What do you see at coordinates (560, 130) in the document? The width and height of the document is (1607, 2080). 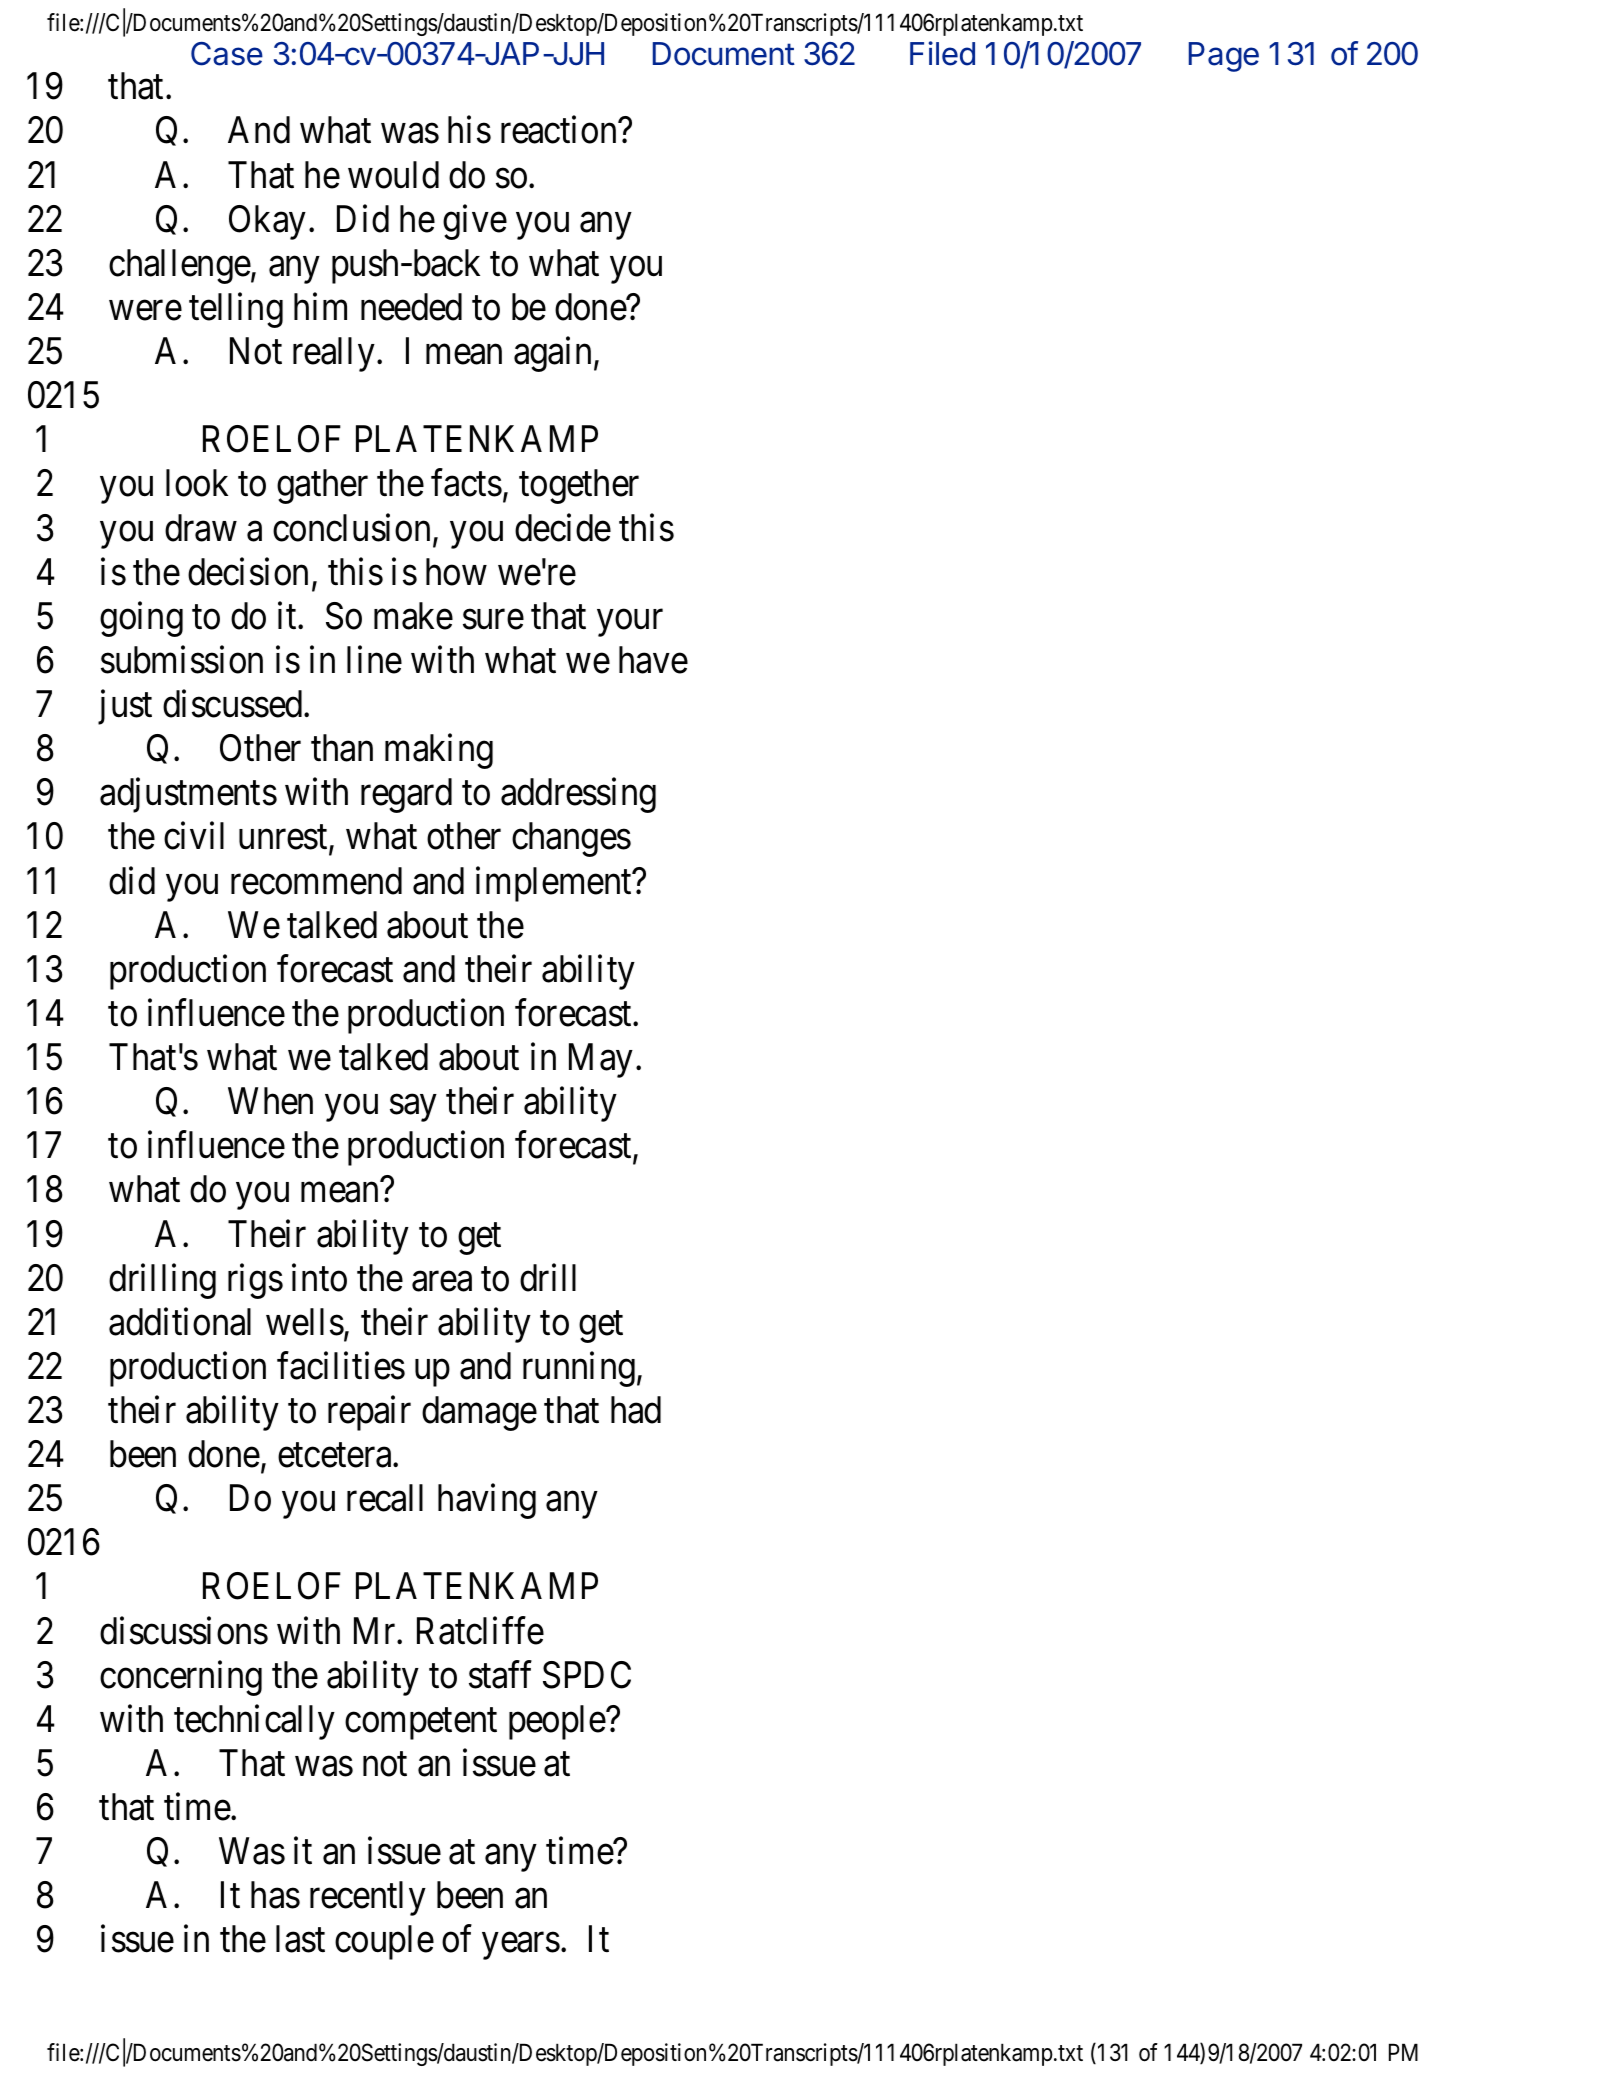 I see `reaction` at bounding box center [560, 130].
